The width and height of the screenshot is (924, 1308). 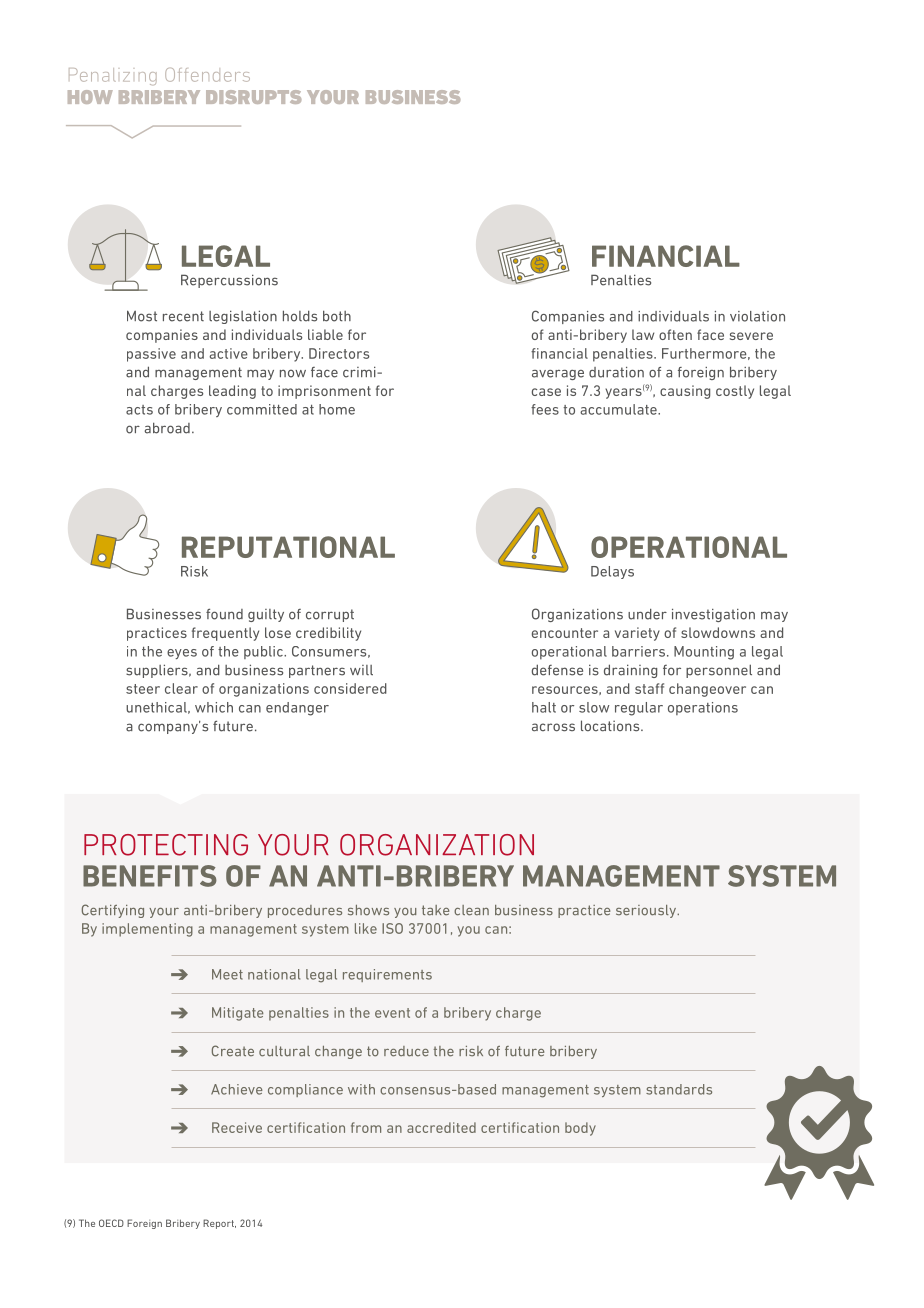 I want to click on DISRUPTS, so click(x=253, y=97).
